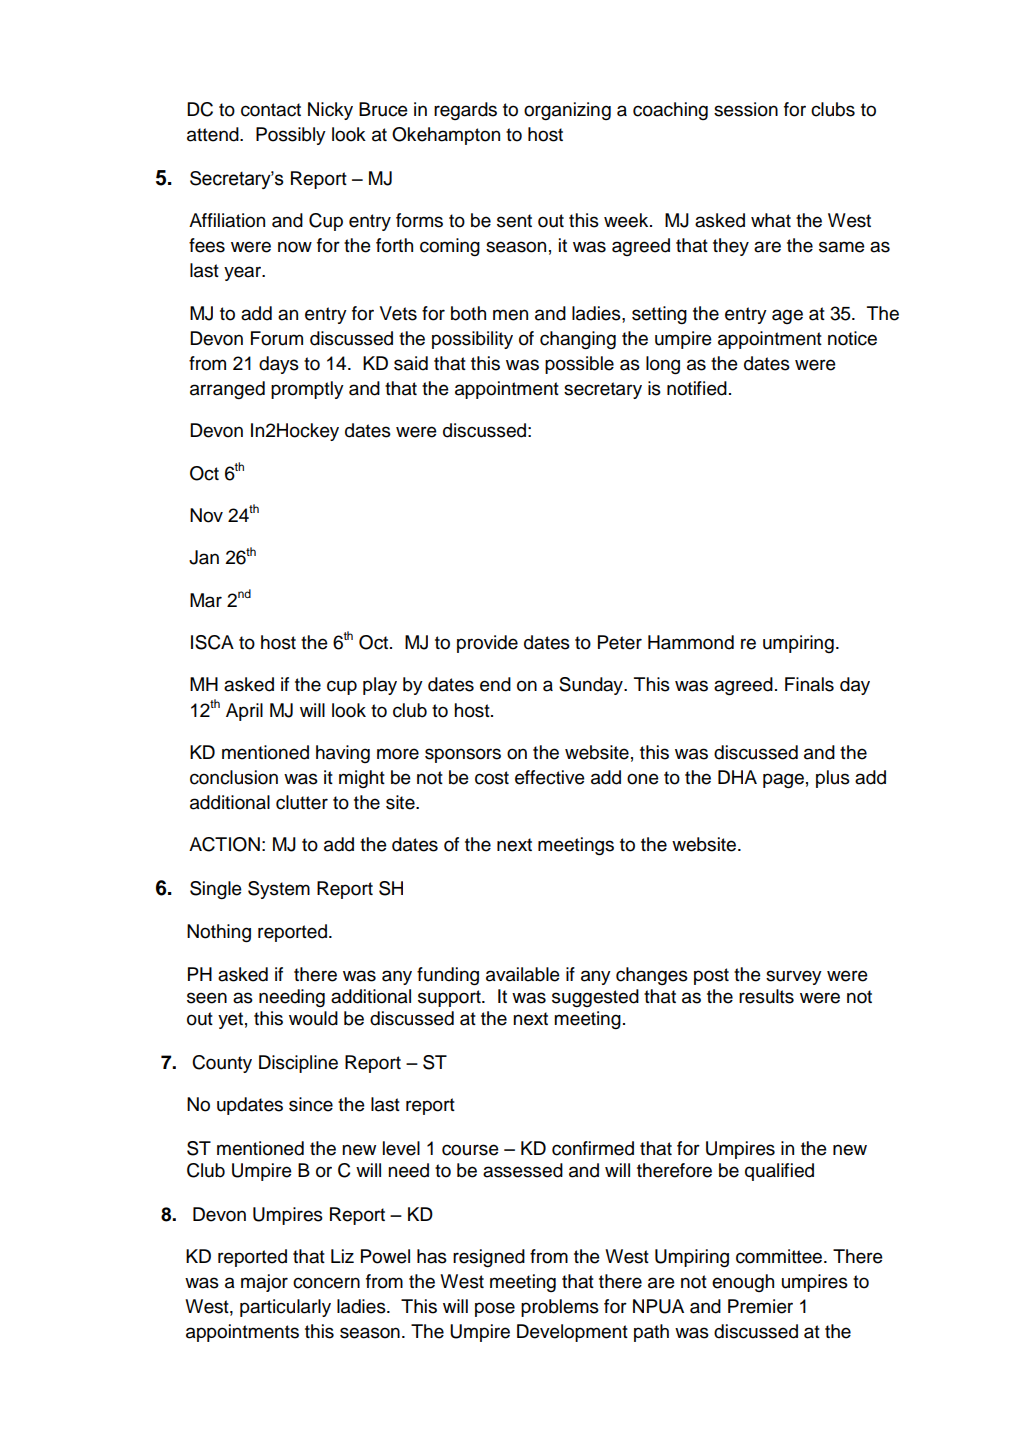 This screenshot has height=1453, width=1027. I want to click on available, so click(523, 974).
